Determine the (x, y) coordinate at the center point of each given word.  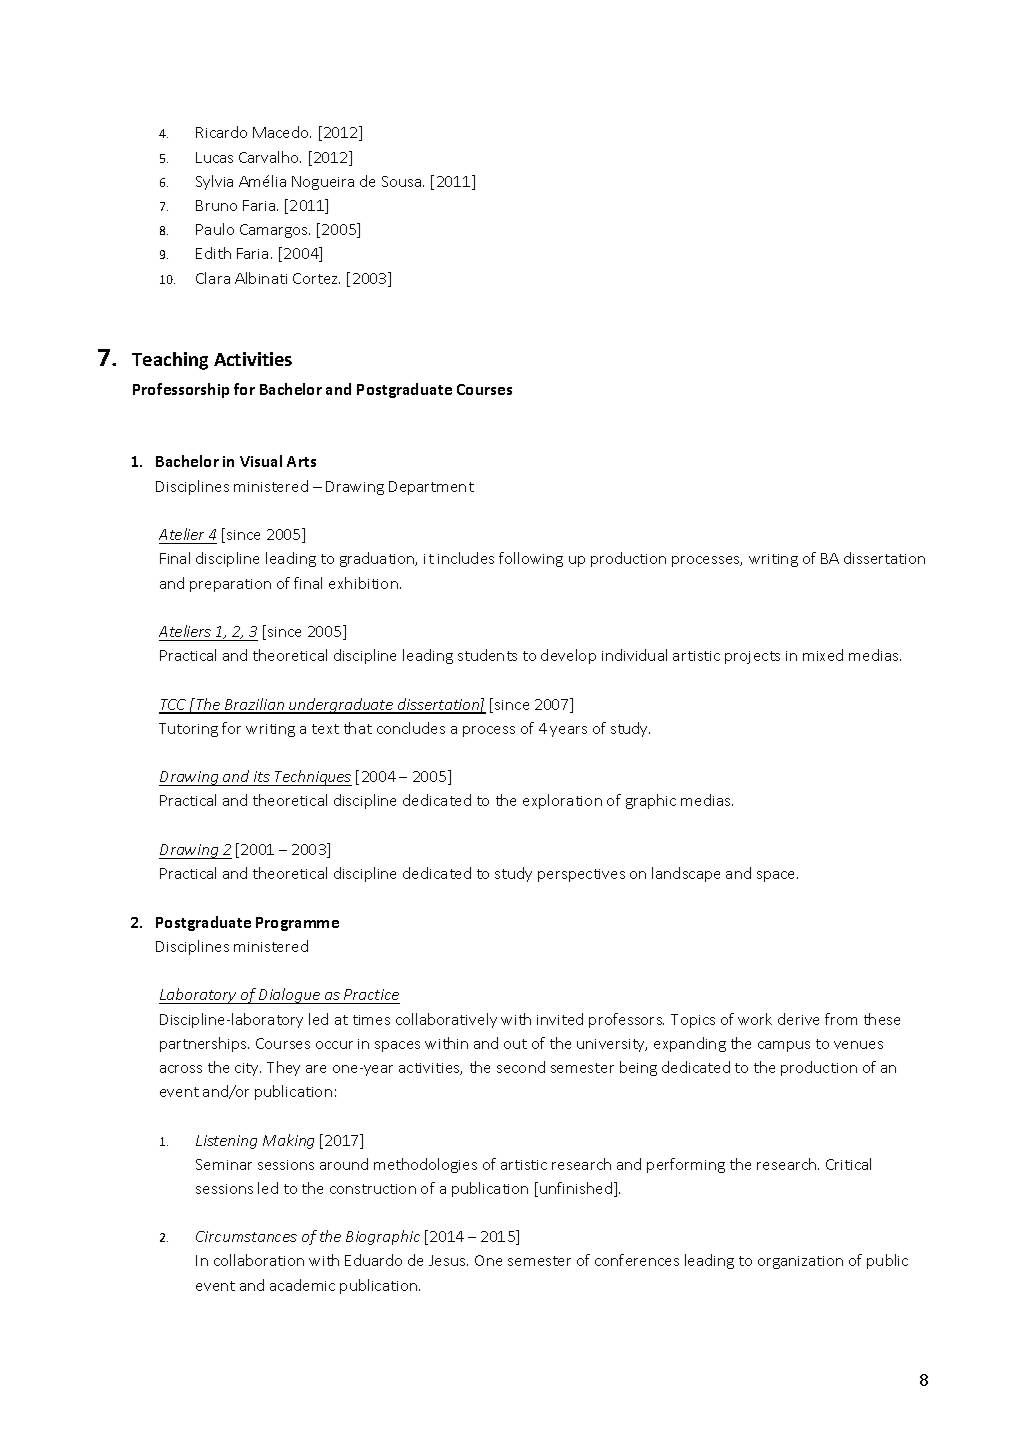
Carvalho (270, 157)
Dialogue (289, 996)
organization (800, 1262)
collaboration (259, 1260)
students (487, 655)
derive (798, 1019)
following (531, 559)
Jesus (448, 1260)
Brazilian (254, 705)
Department (431, 488)
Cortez (316, 278)
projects (752, 657)
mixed (823, 655)
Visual (261, 461)
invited (560, 1019)
